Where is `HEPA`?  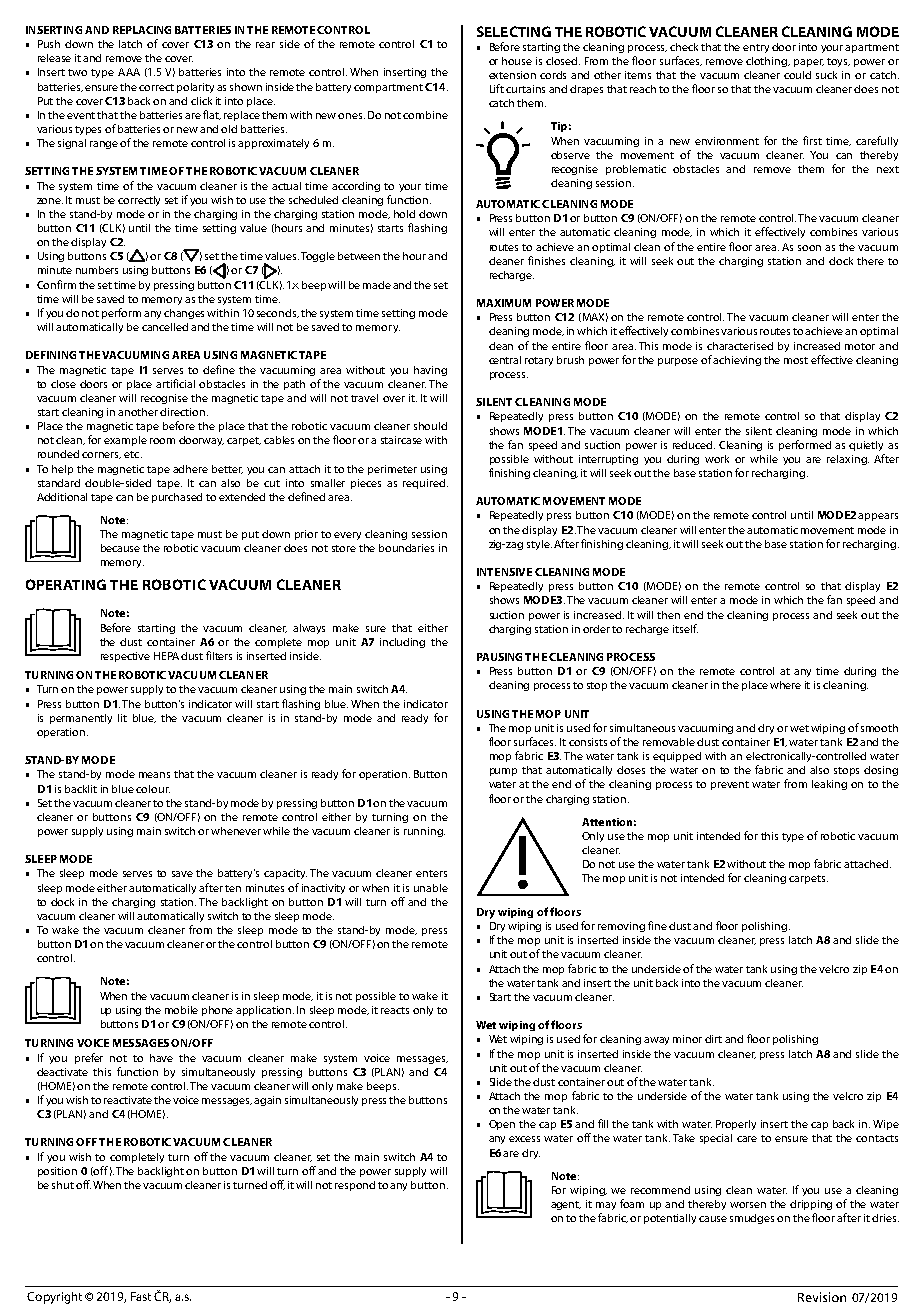
HEPA is located at coordinates (166, 656).
